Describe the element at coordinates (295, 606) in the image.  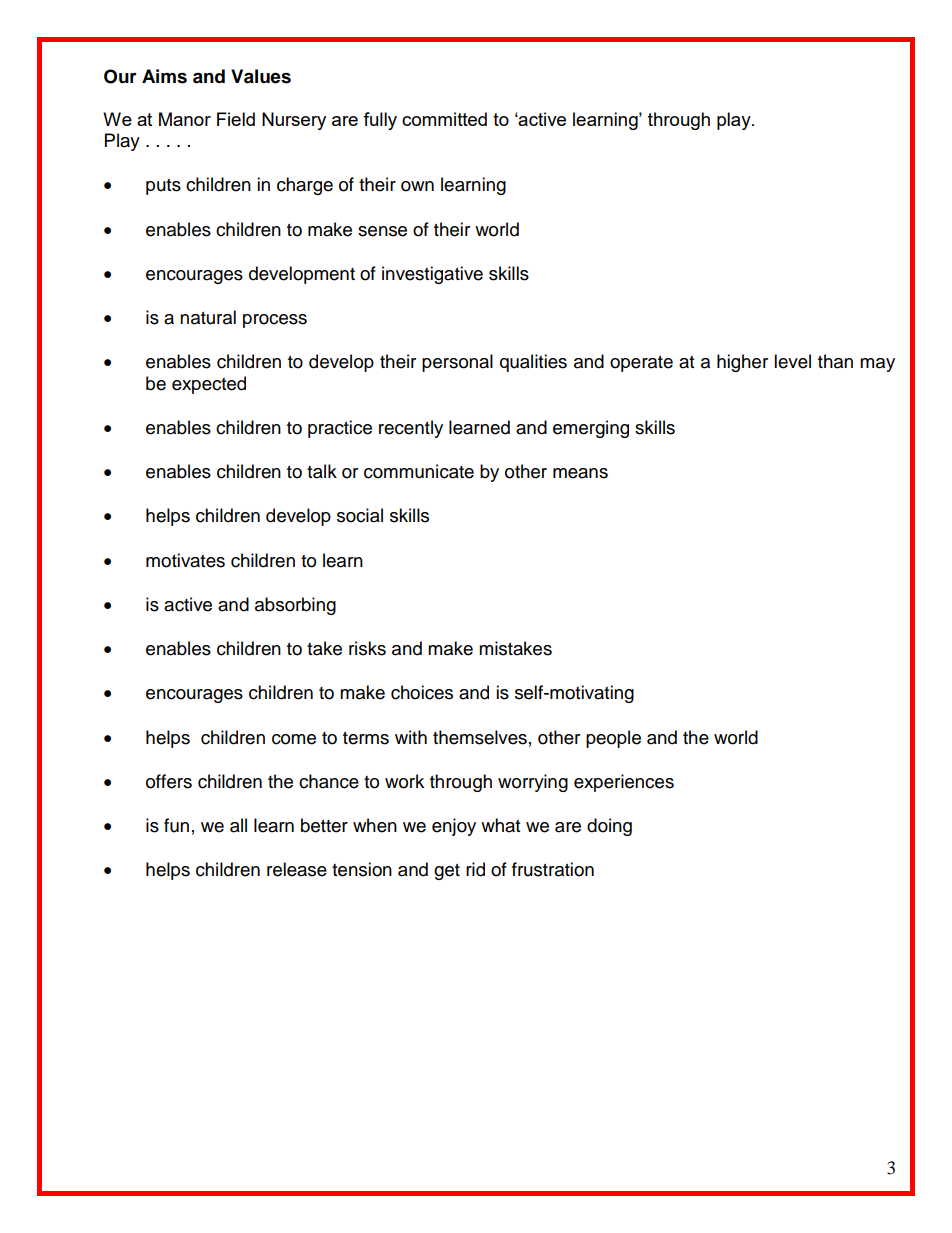
I see `absorbing` at that location.
